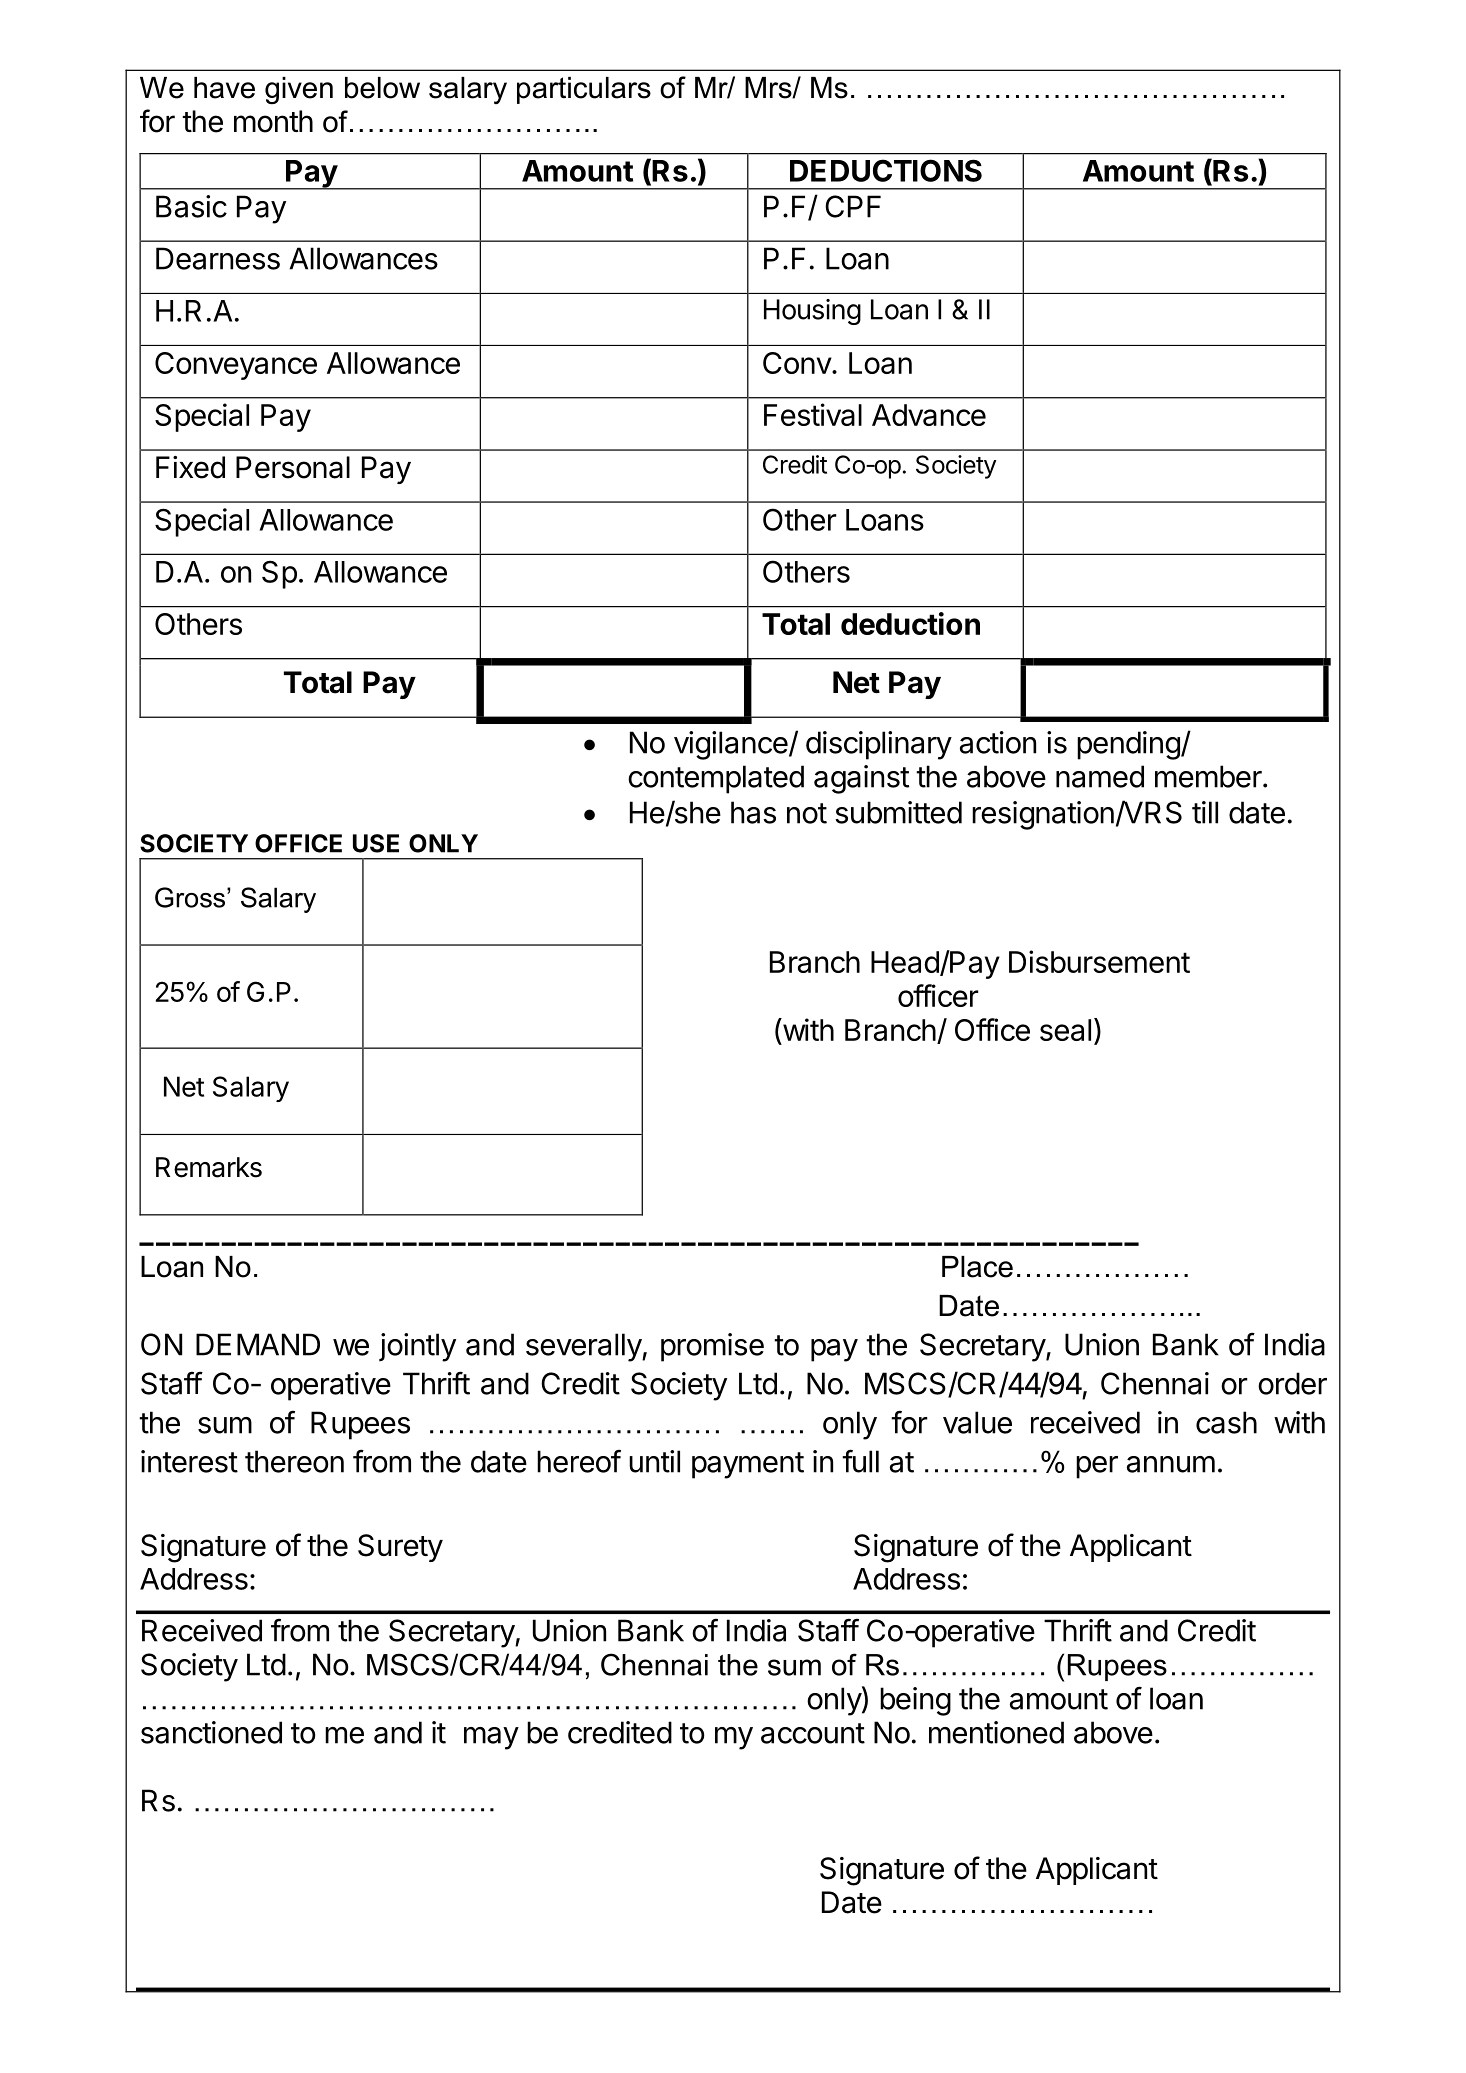 This document has height=2073, width=1466. I want to click on particulars, so click(584, 90).
